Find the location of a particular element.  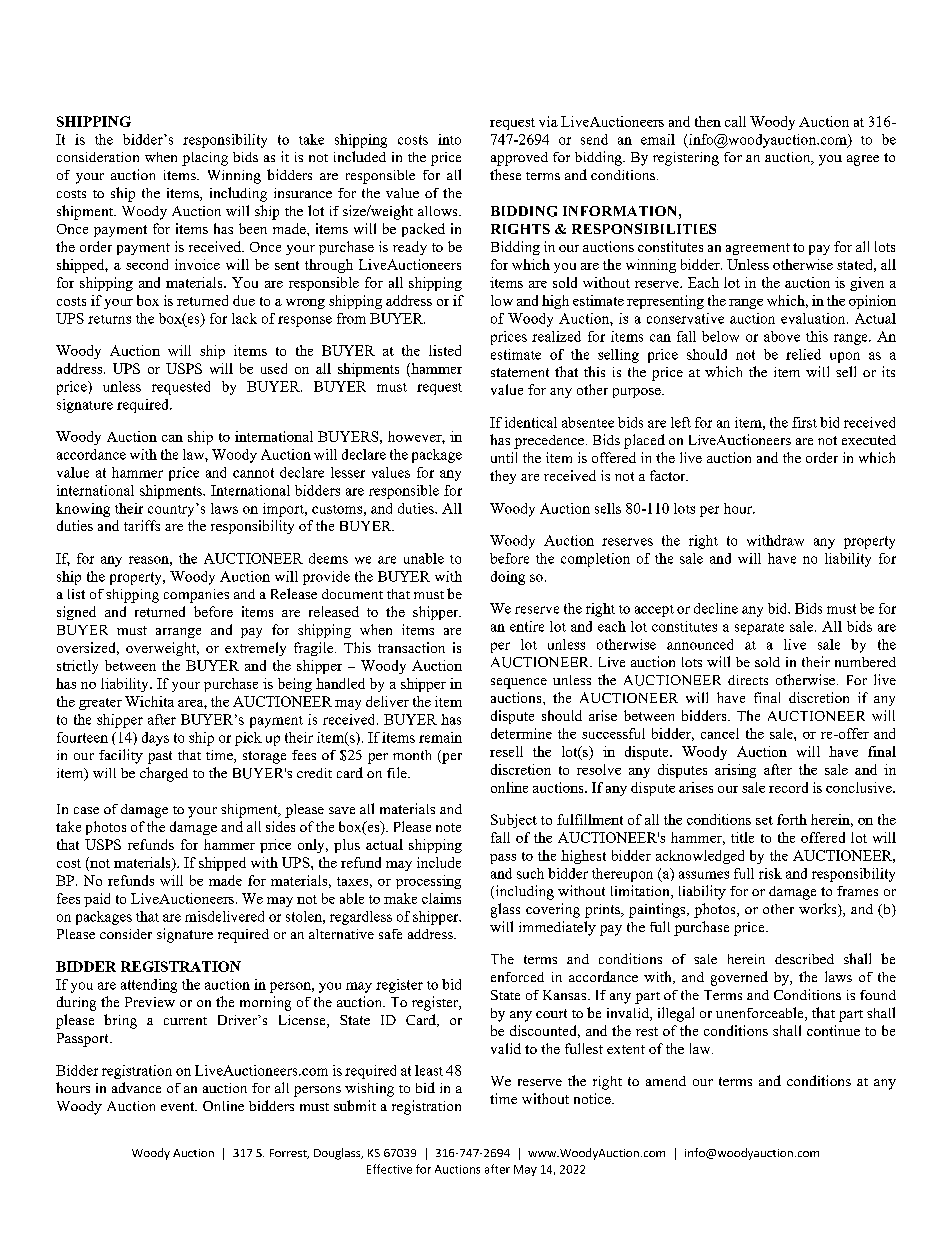

call is located at coordinates (735, 121).
